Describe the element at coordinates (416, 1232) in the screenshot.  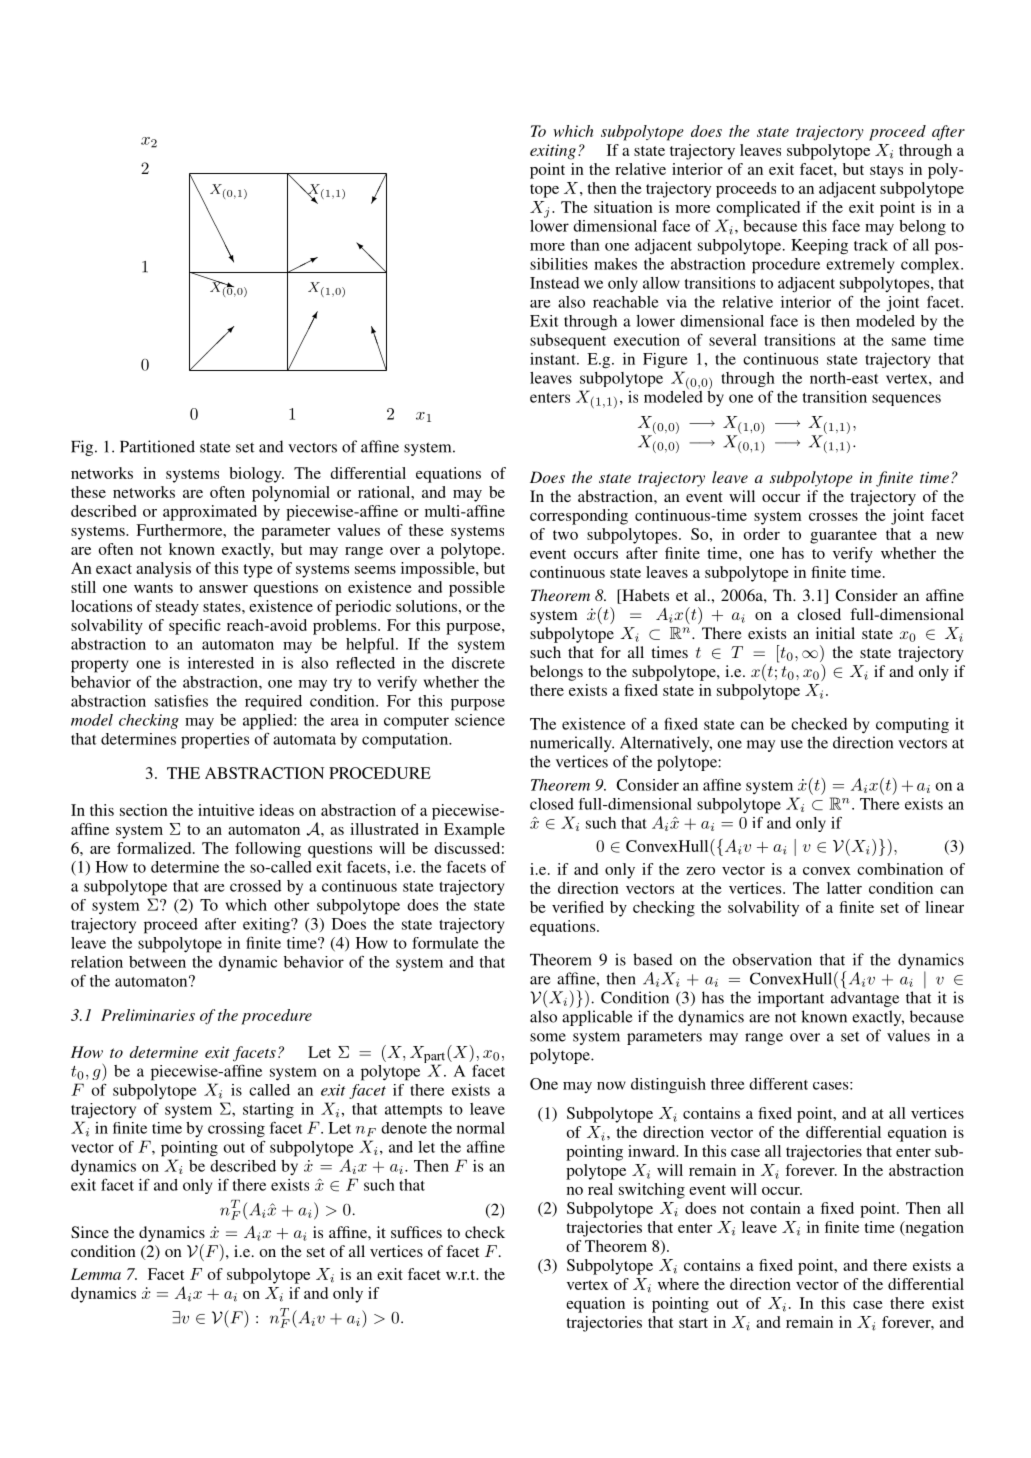
I see `suffices` at that location.
